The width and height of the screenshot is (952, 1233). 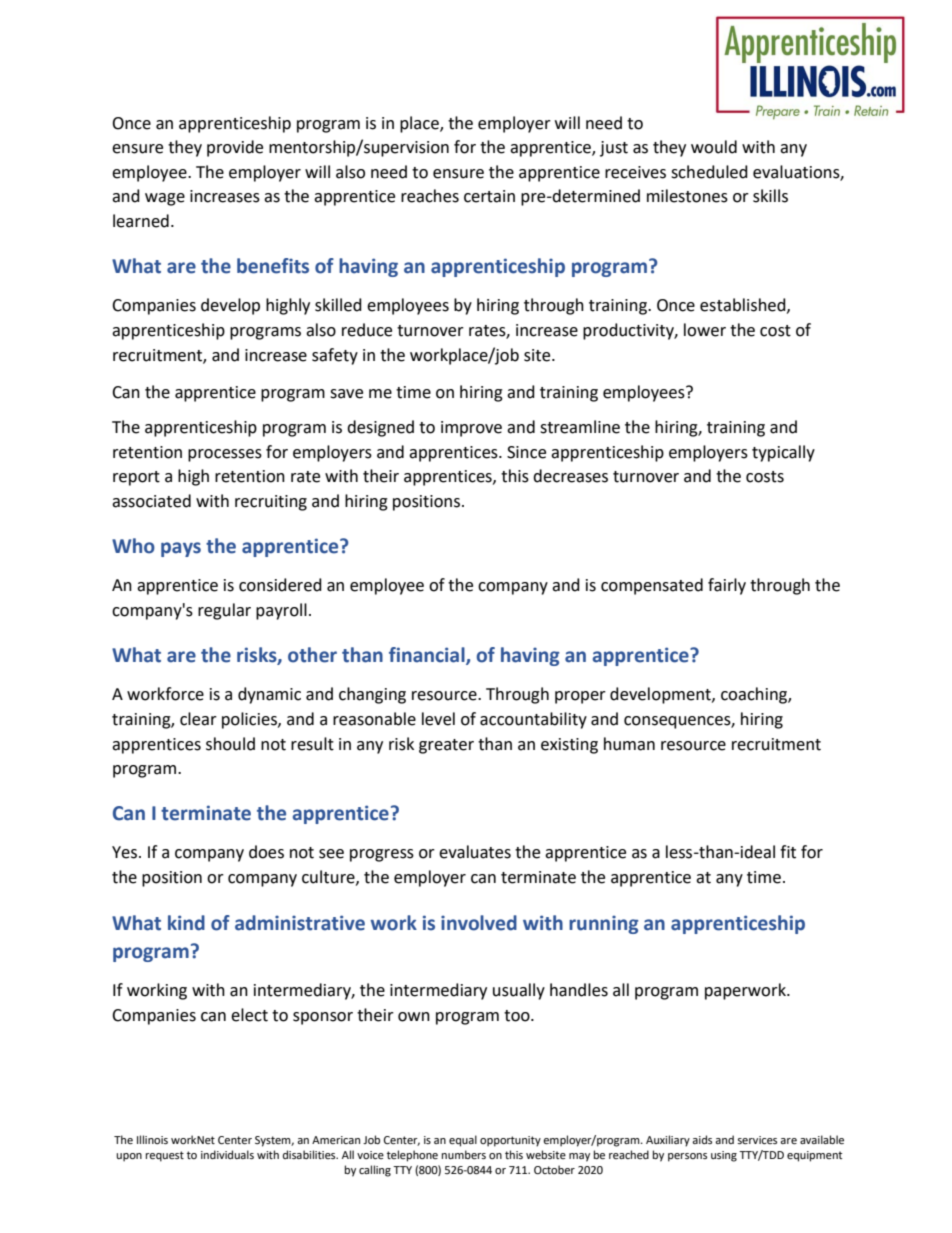 I want to click on services, so click(x=757, y=1140).
